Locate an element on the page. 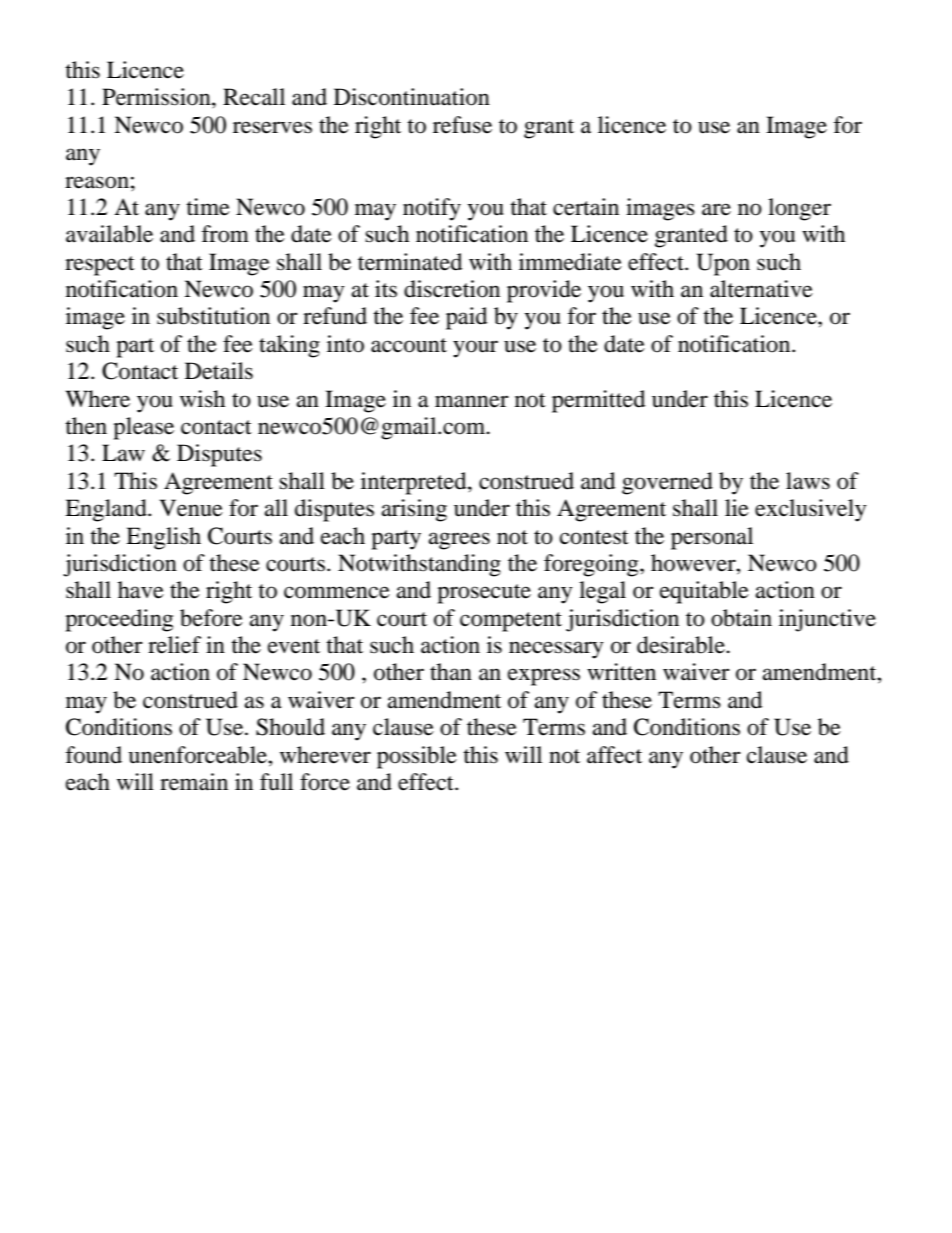 This document has width=952, height=1233. manner is located at coordinates (472, 401).
